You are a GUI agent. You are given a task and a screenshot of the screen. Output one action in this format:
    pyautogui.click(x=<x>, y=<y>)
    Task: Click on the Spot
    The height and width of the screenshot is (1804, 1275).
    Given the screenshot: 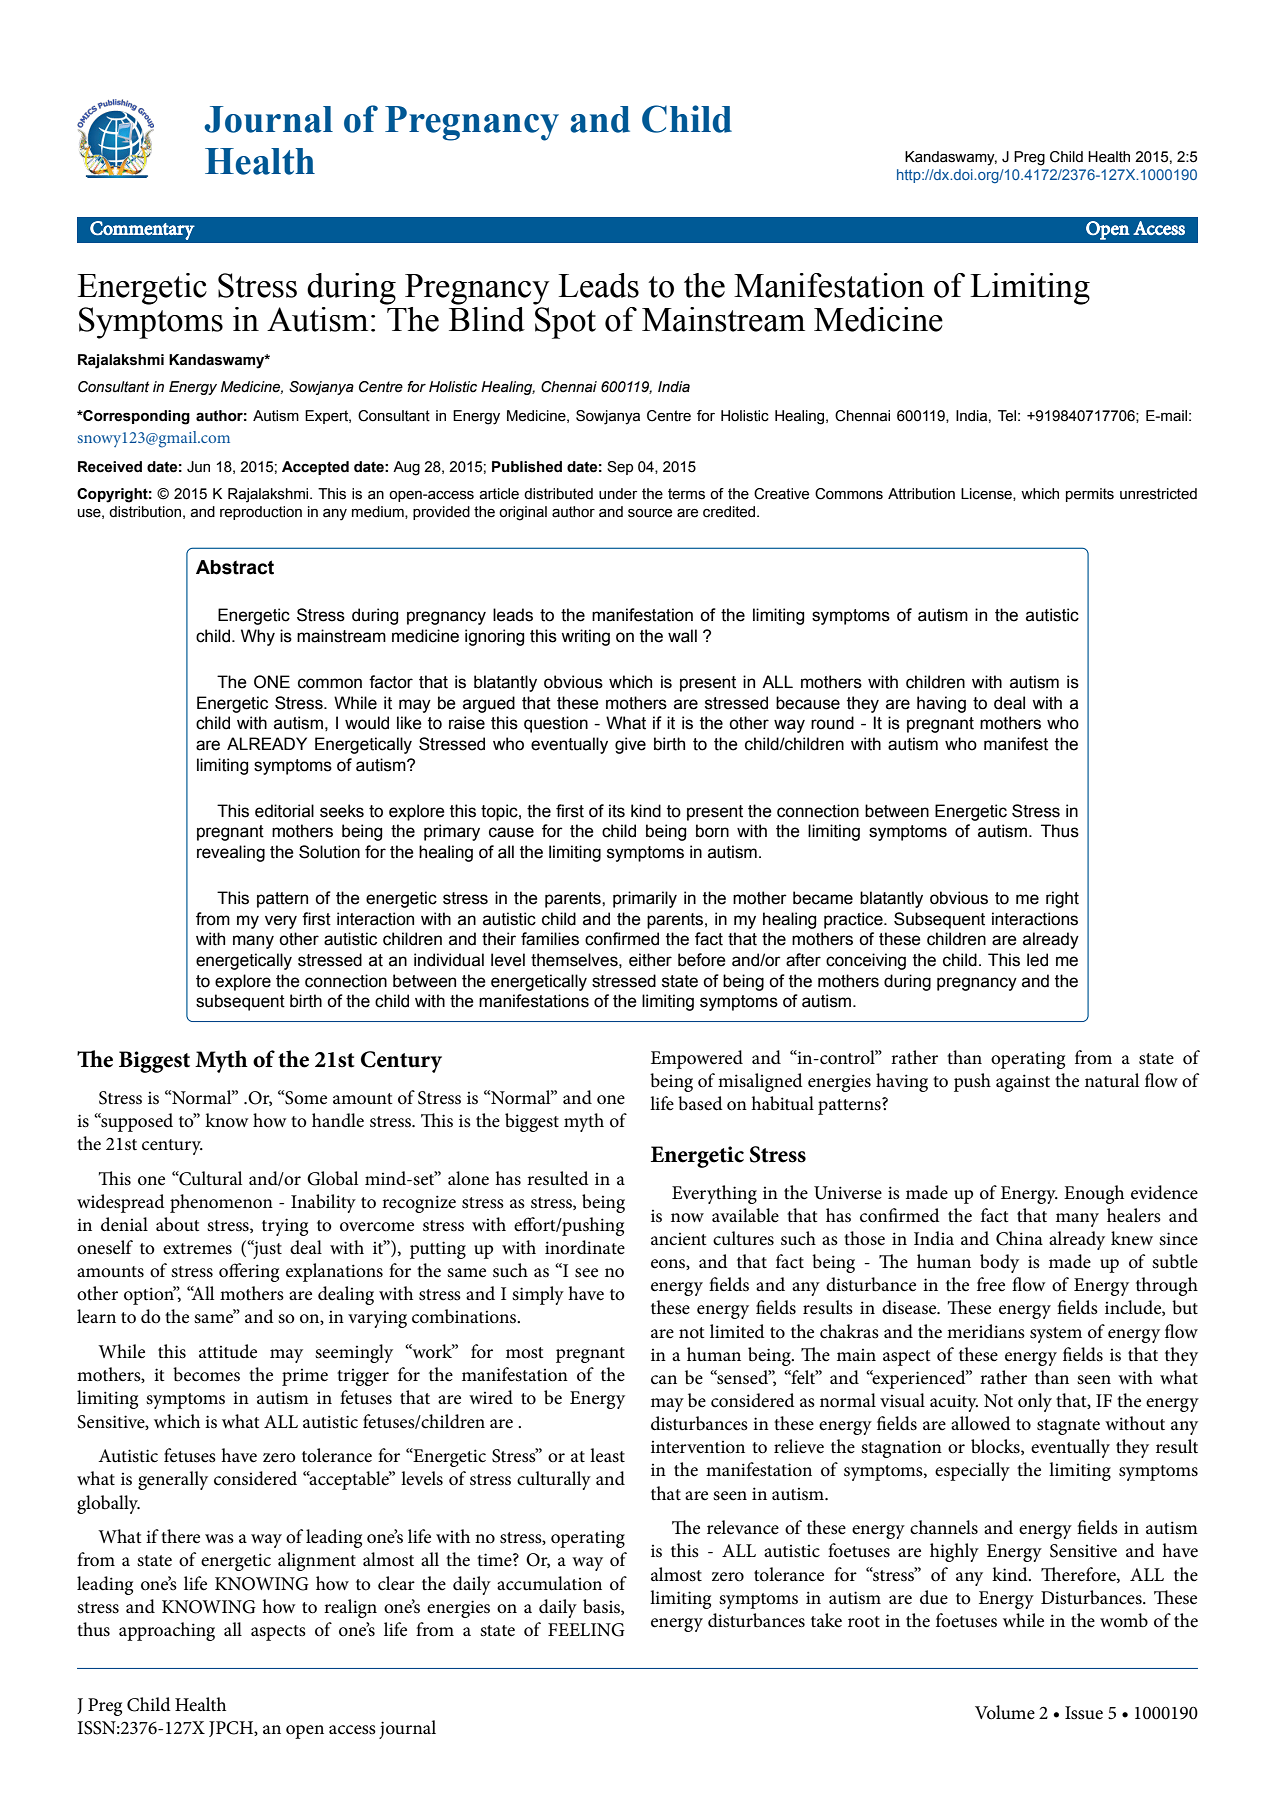 What is the action you would take?
    pyautogui.click(x=565, y=323)
